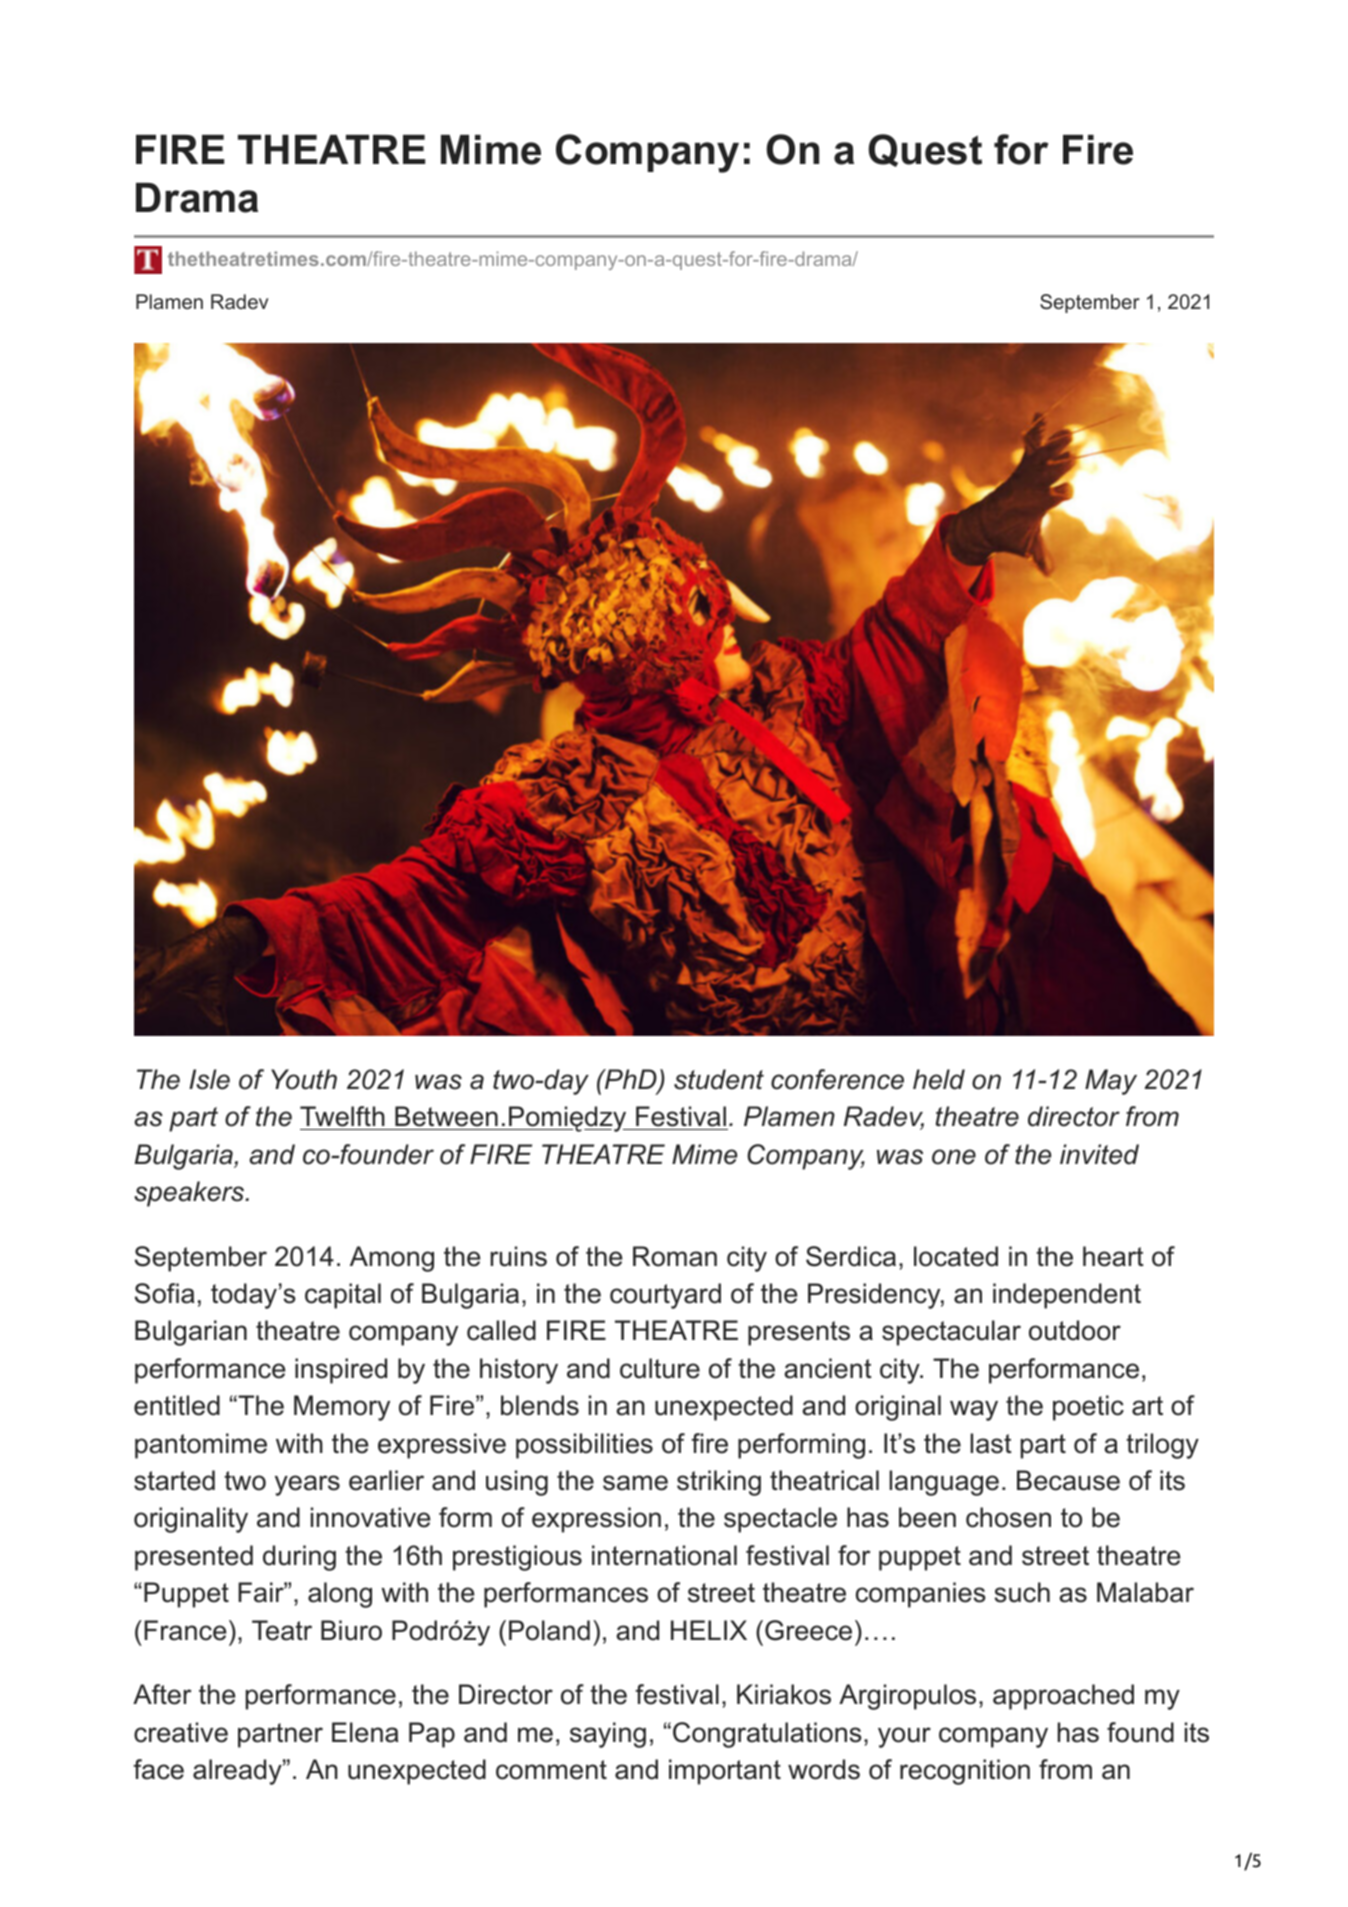 This screenshot has width=1348, height=1907. What do you see at coordinates (1111, 1082) in the screenshot?
I see `May` at bounding box center [1111, 1082].
